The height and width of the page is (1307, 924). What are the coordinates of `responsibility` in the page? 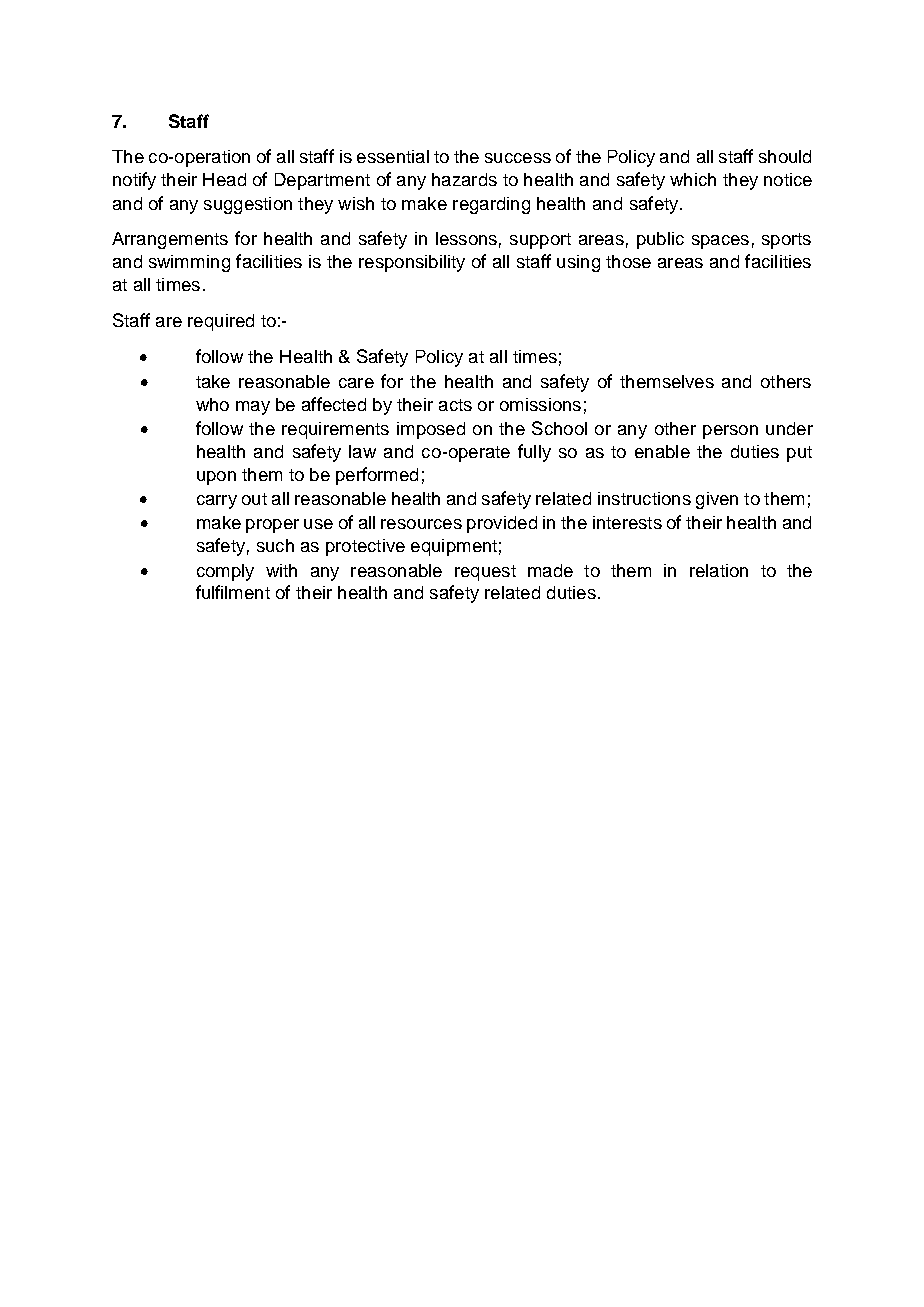 It's located at (412, 263).
